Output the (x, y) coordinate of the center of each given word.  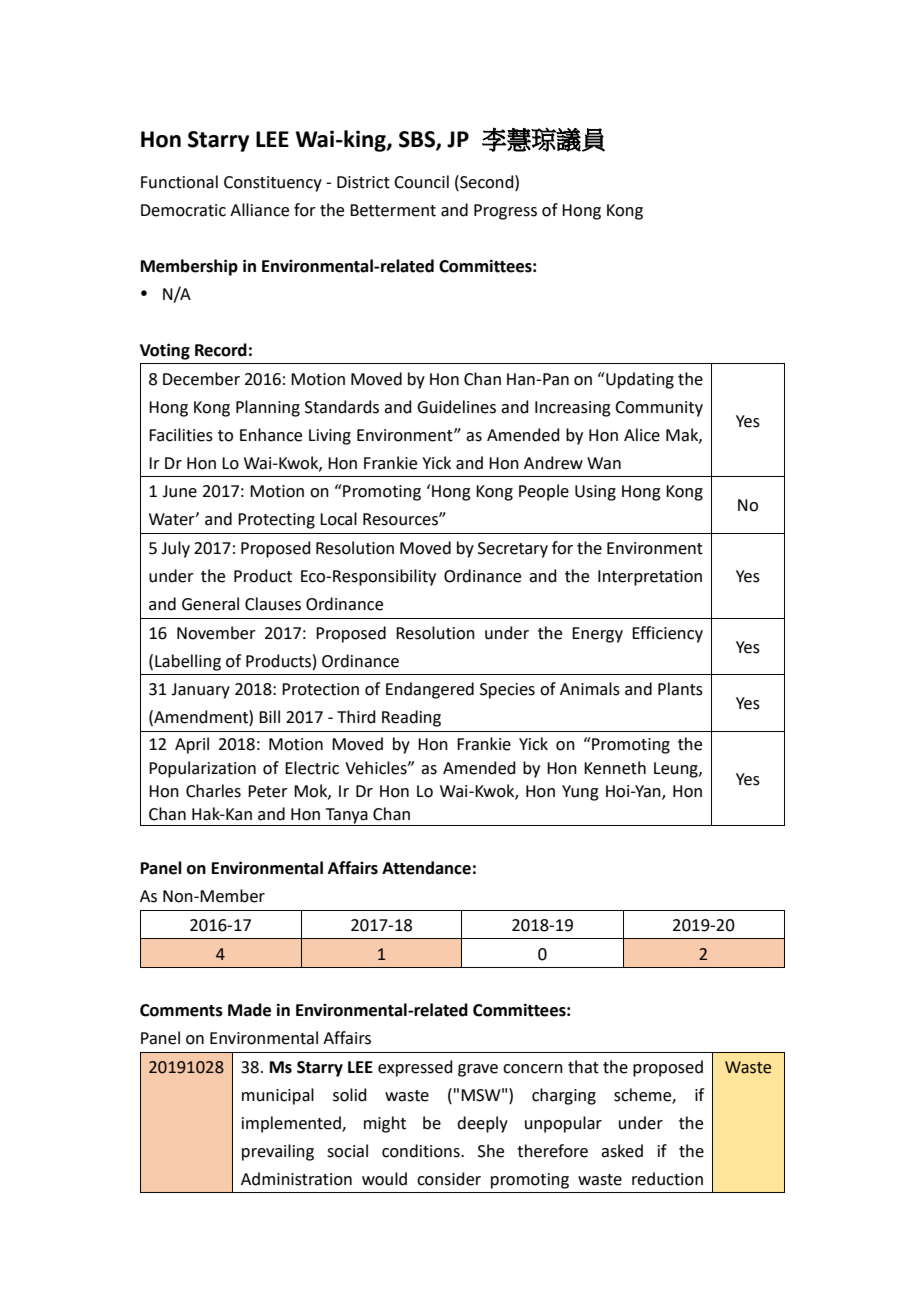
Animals (590, 689)
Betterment (393, 210)
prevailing (278, 1152)
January (200, 691)
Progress (505, 212)
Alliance (259, 210)
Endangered (430, 690)
